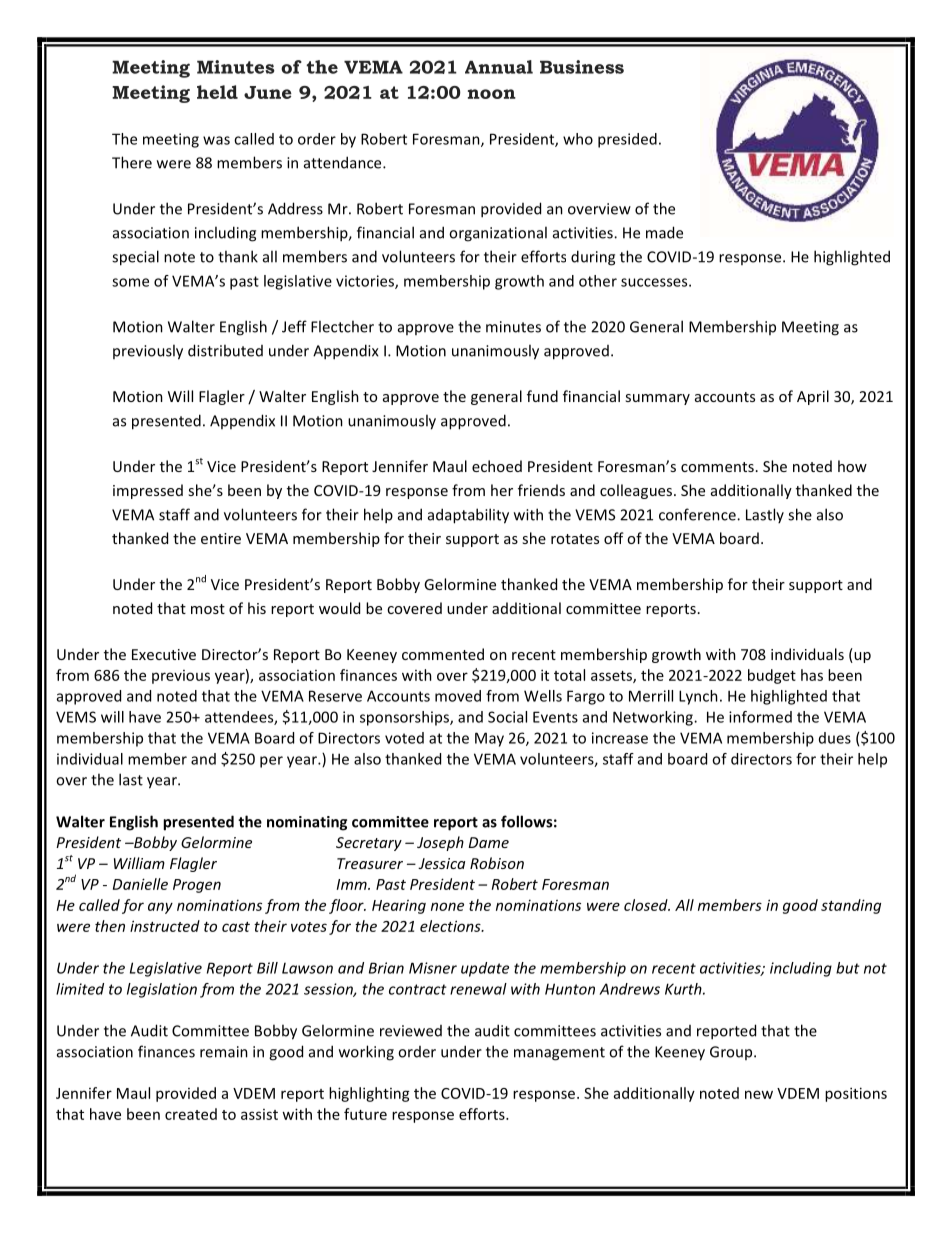 Image resolution: width=952 pixels, height=1233 pixels. What do you see at coordinates (411, 1031) in the screenshot?
I see `reviewed` at bounding box center [411, 1031].
